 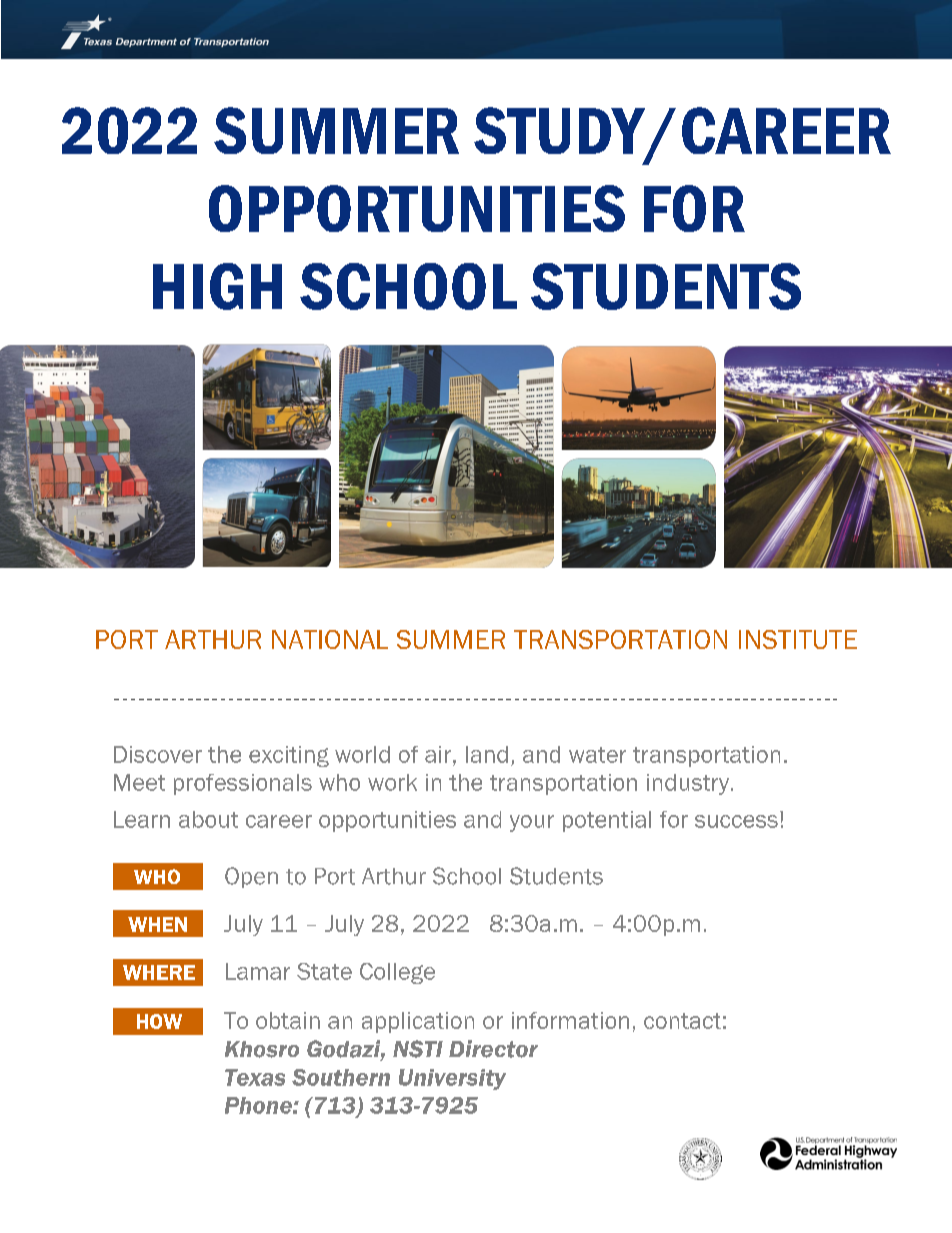 What do you see at coordinates (688, 784) in the image?
I see `industry` at bounding box center [688, 784].
